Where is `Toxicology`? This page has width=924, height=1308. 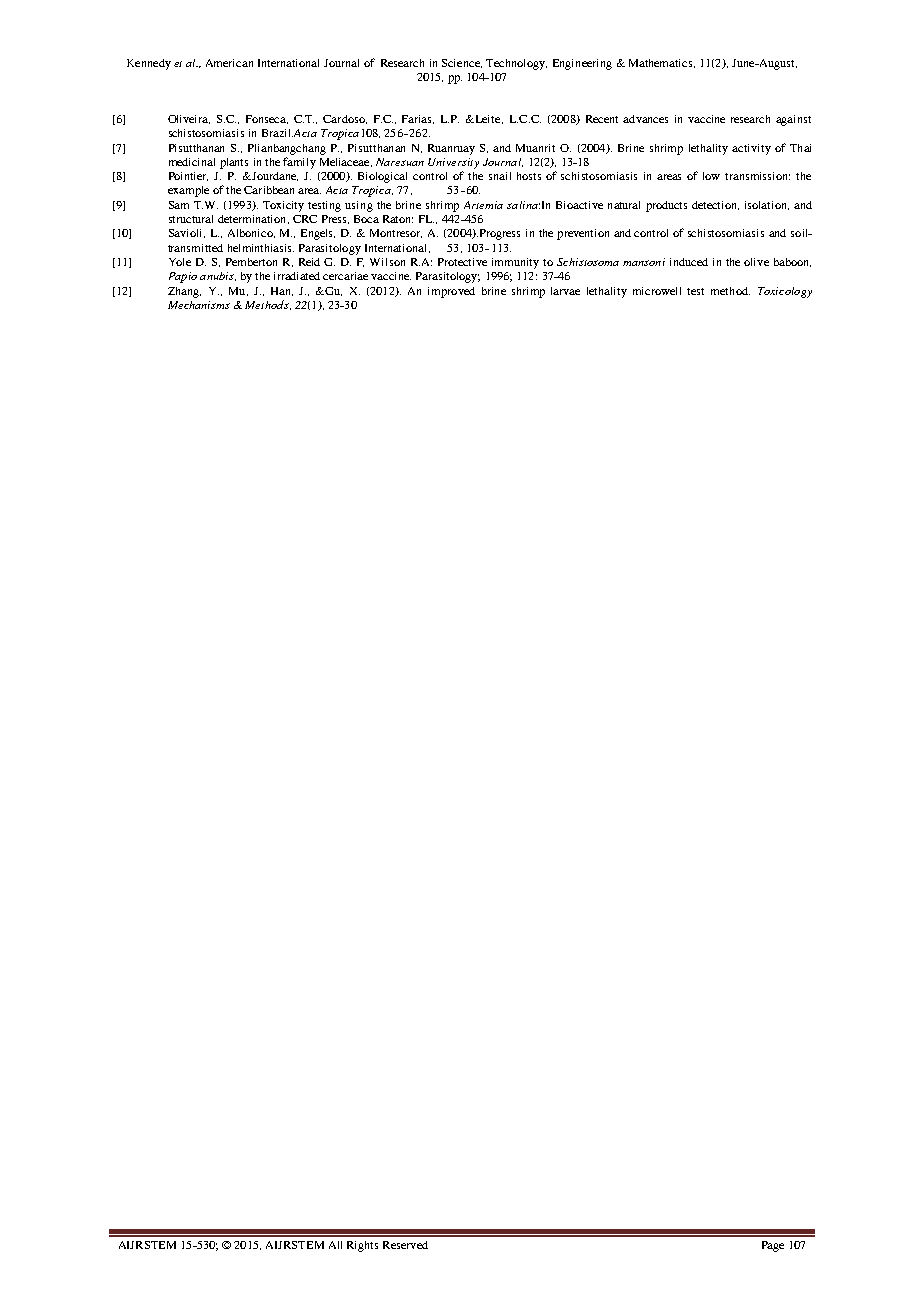
Toxicology is located at coordinates (785, 292).
